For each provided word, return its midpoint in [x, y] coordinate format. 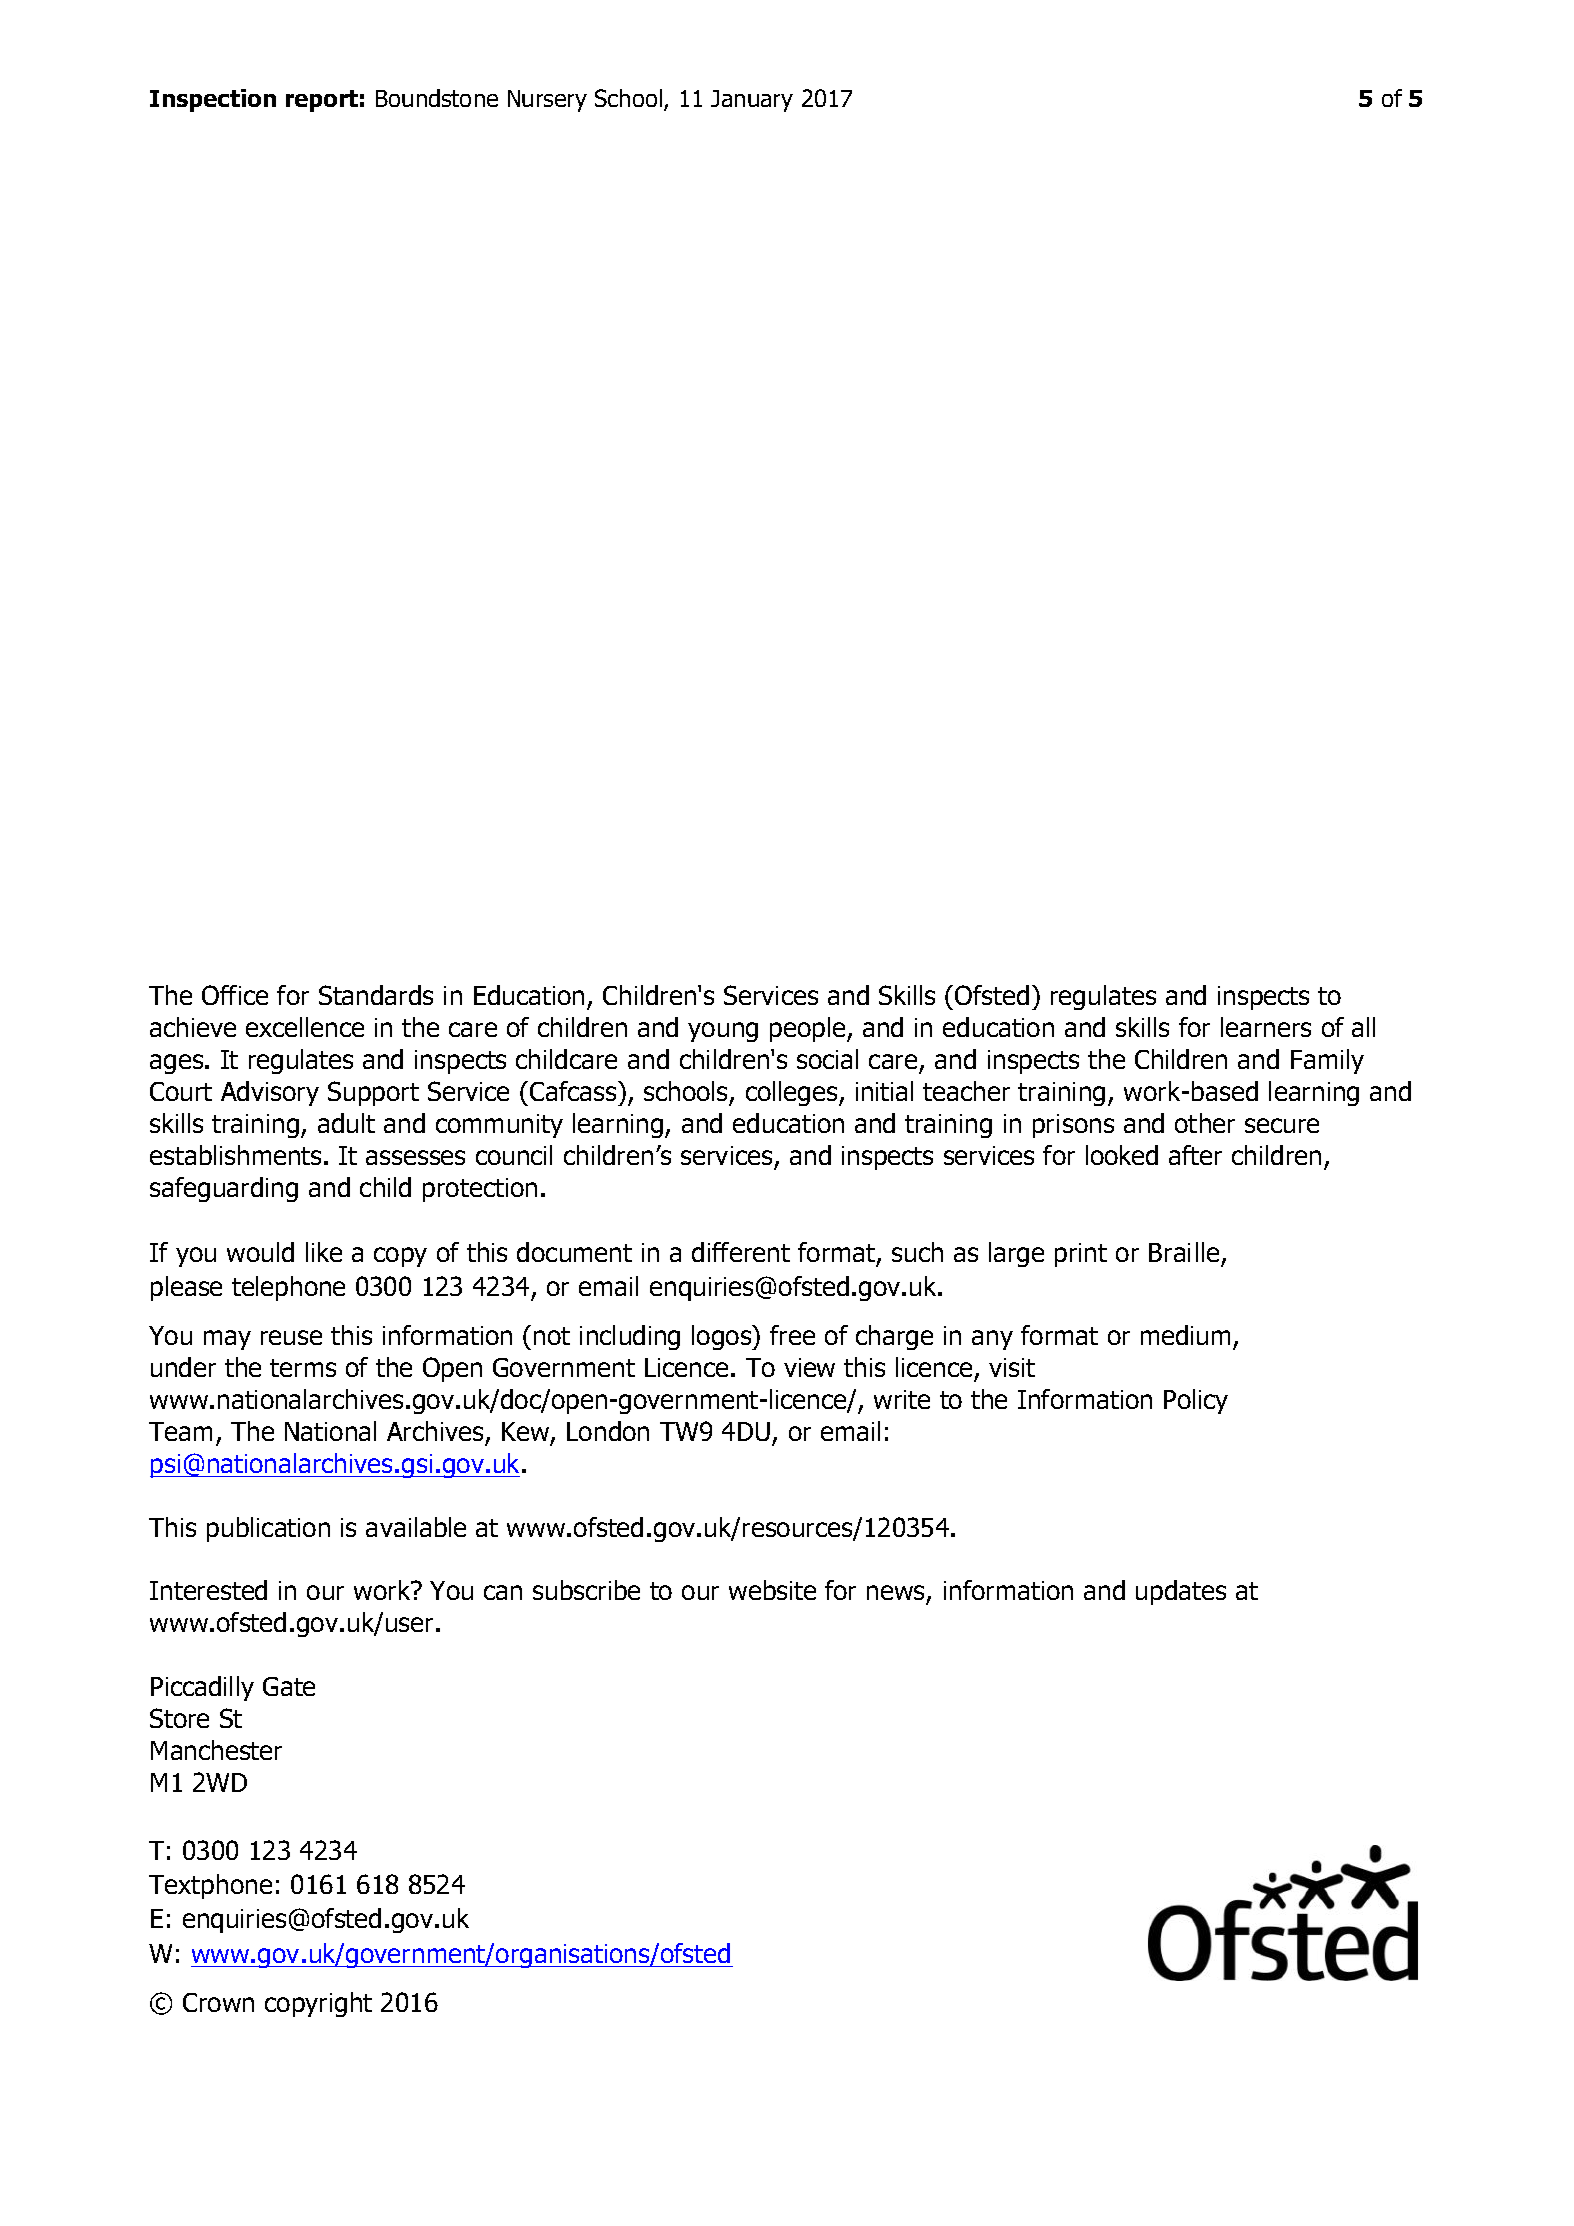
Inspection [213, 100]
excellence [305, 1027]
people [809, 1029]
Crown [218, 2002]
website [772, 1590]
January [752, 101]
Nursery [547, 101]
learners [1266, 1027]
